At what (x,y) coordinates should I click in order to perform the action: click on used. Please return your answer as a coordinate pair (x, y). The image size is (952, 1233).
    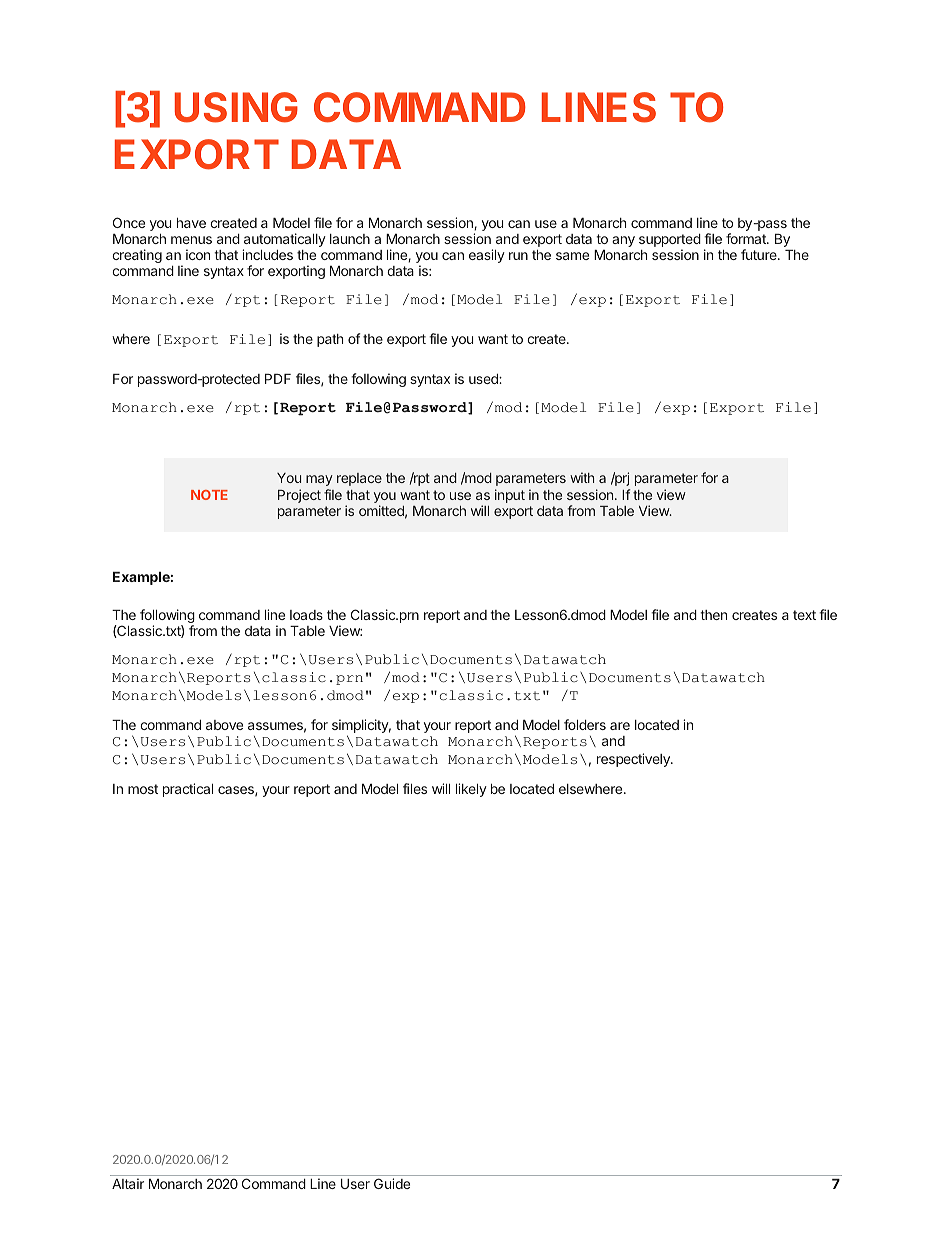
    Looking at the image, I should click on (484, 379).
